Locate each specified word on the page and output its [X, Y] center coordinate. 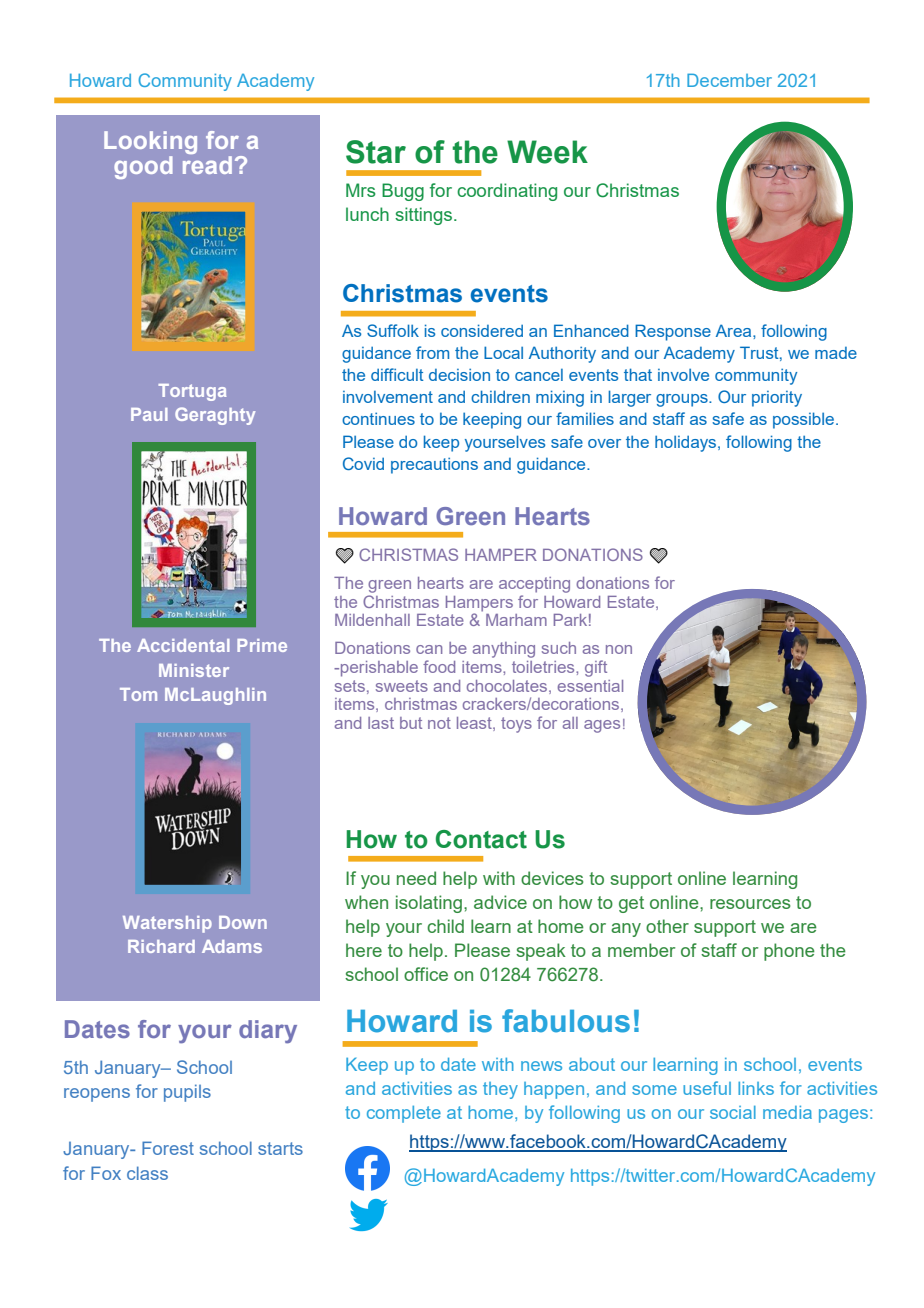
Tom [138, 694]
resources [750, 904]
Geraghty [215, 416]
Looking [150, 142]
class [147, 1173]
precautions [434, 465]
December [729, 80]
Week [547, 152]
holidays [687, 443]
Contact [481, 839]
